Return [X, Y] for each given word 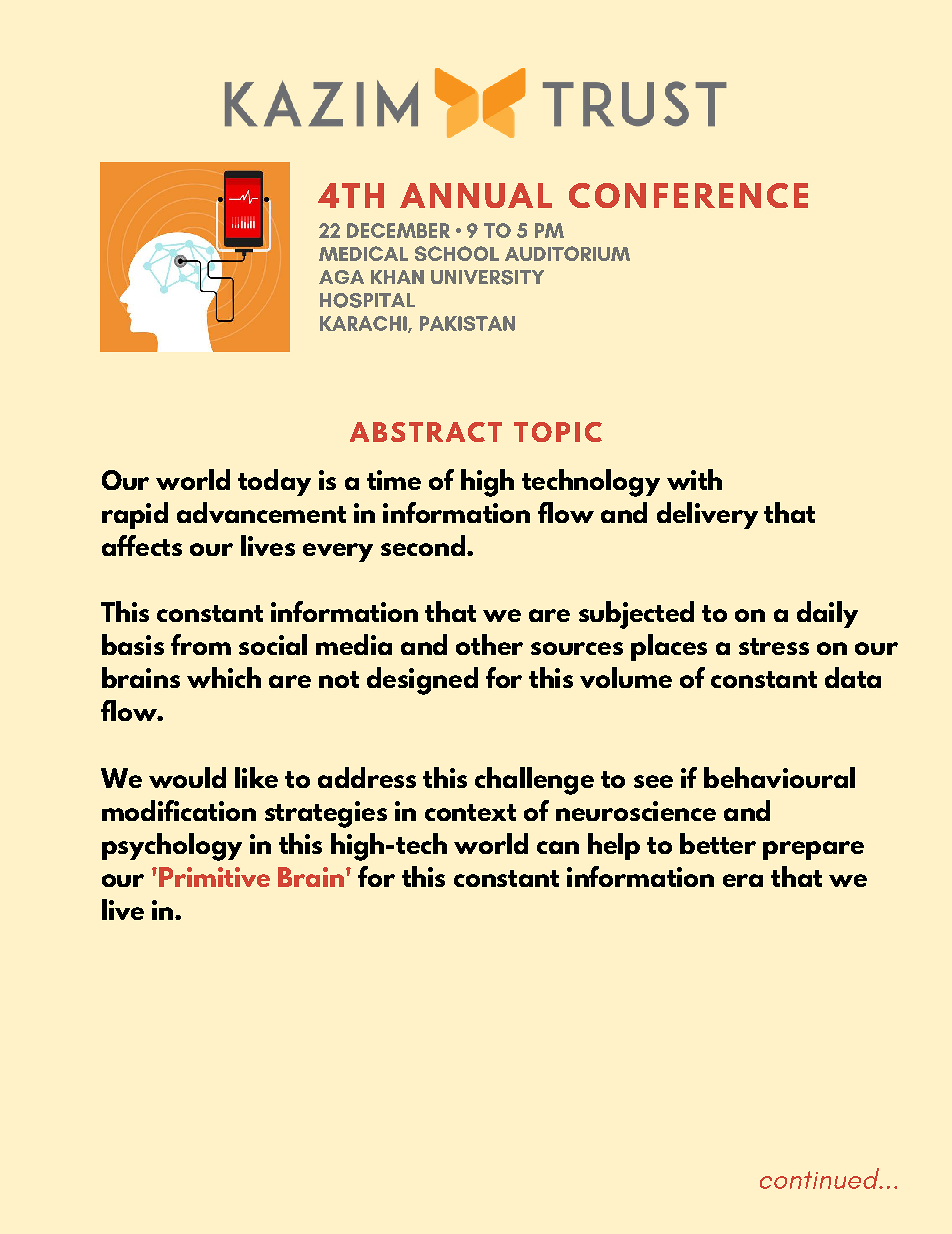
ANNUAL [476, 195]
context [470, 812]
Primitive [214, 877]
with [694, 479]
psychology [172, 847]
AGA [341, 277]
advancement [261, 512]
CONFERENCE [688, 195]
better [718, 843]
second [423, 545]
